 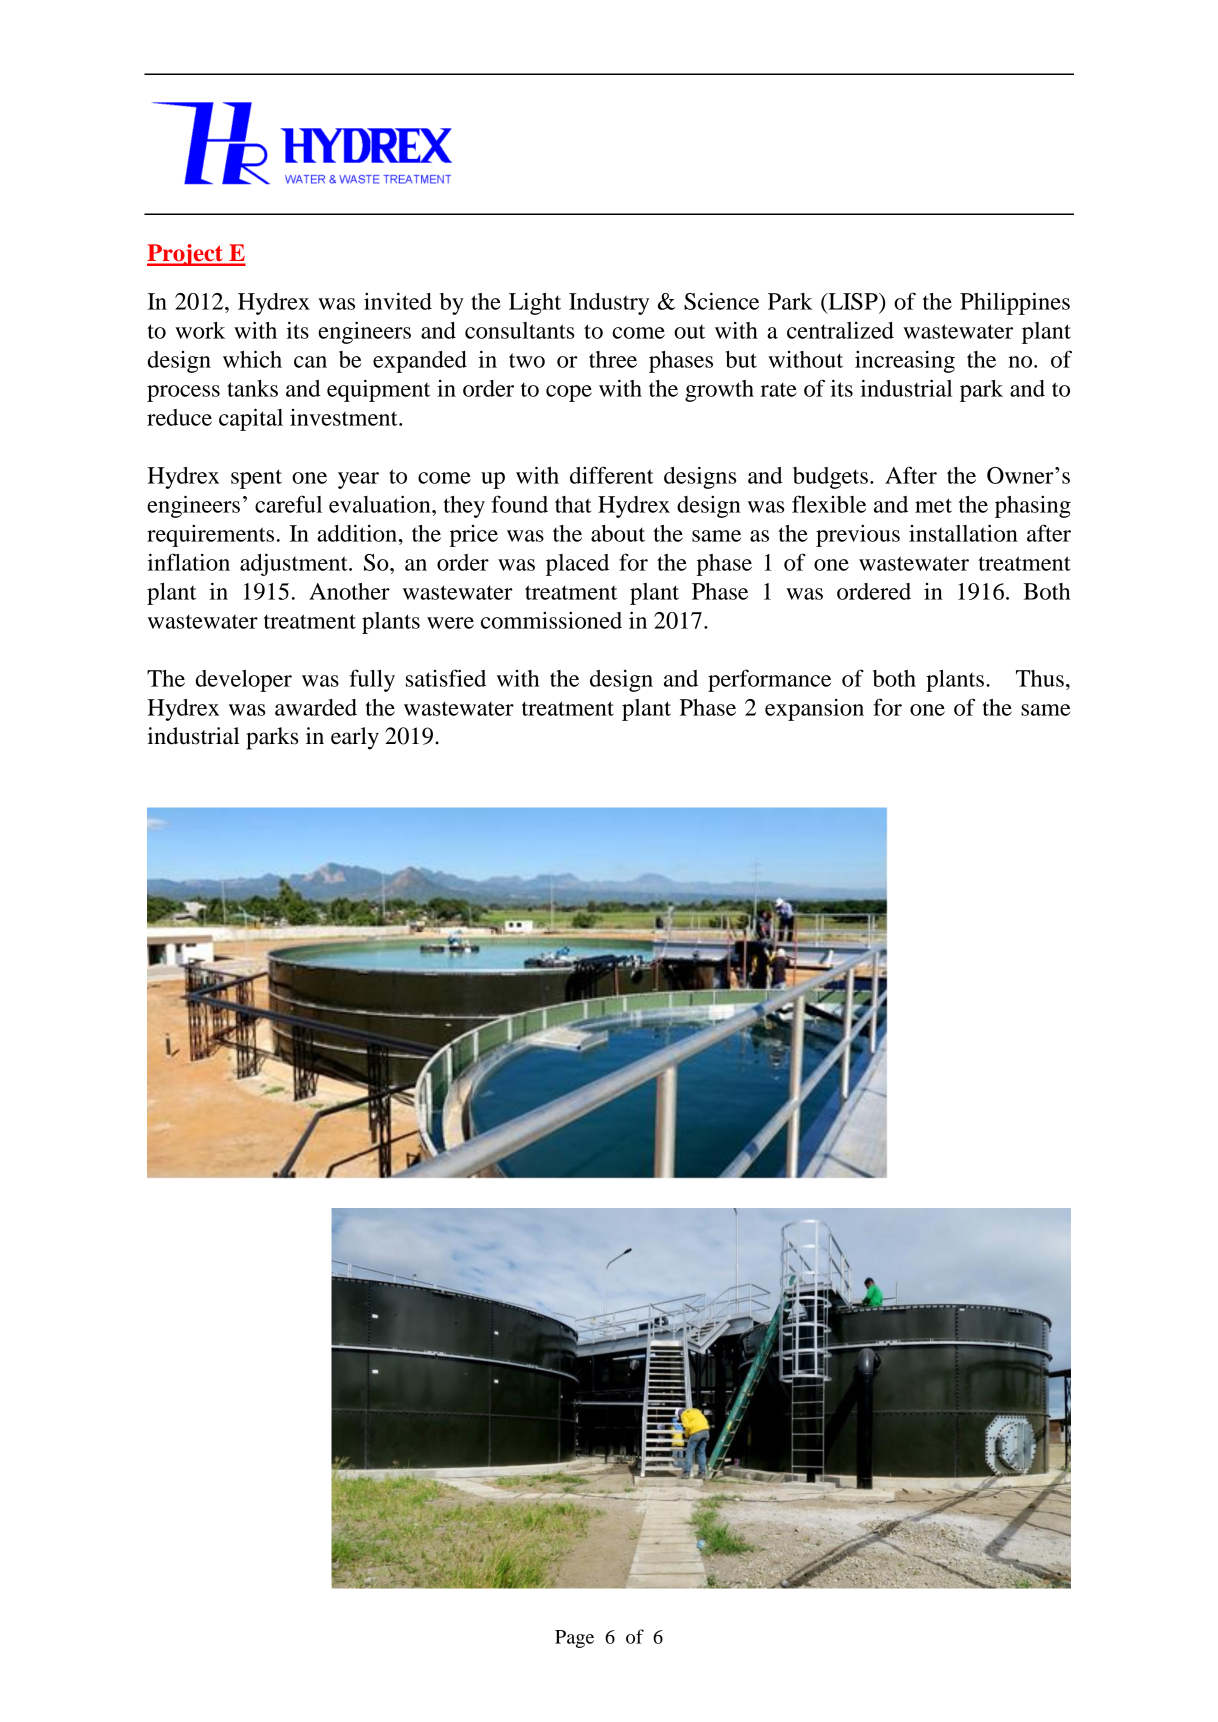 I want to click on installation, so click(x=963, y=533).
